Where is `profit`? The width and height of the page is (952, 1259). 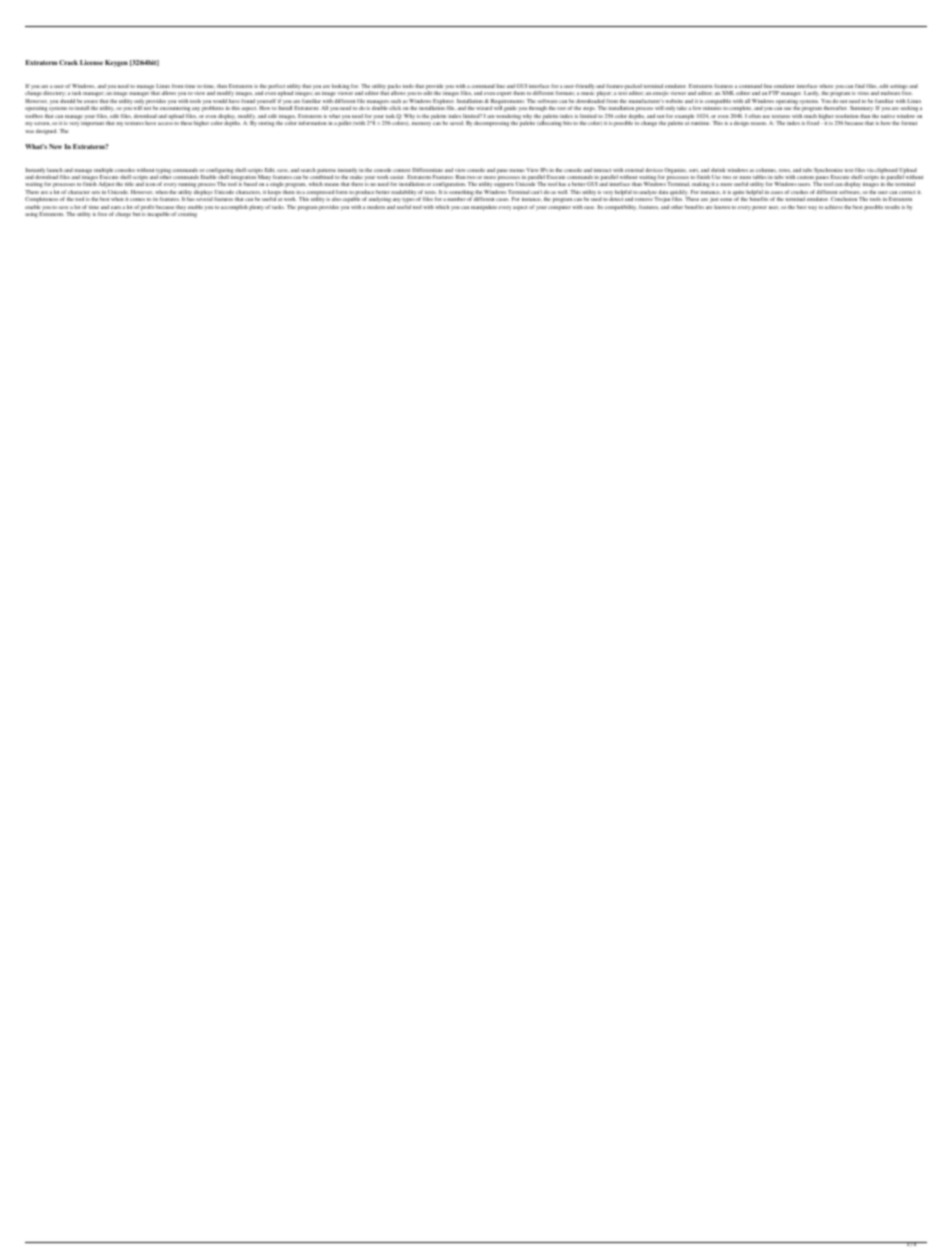
profit is located at coordinates (147, 209).
